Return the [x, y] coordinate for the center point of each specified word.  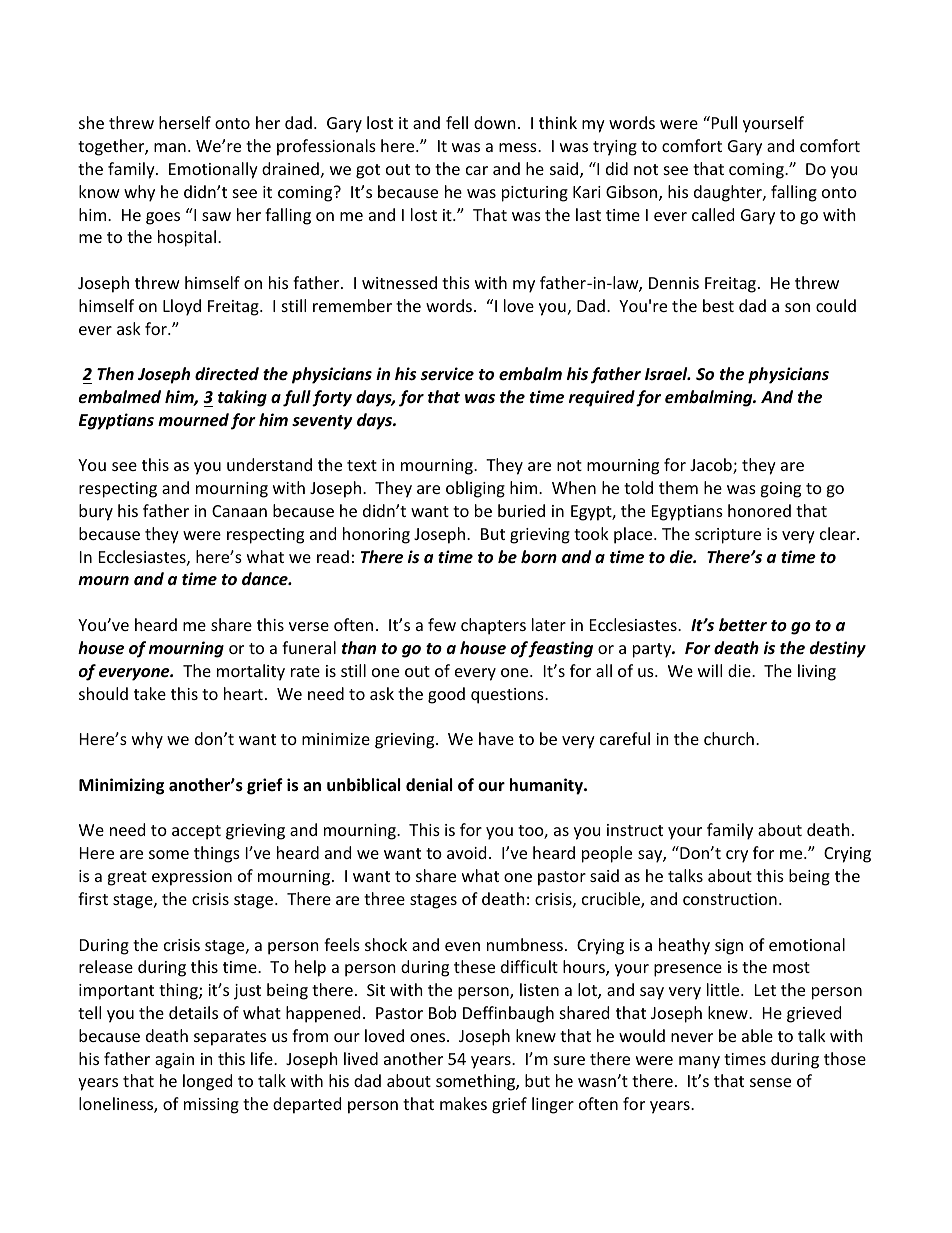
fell [457, 122]
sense [770, 1082]
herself [185, 122]
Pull [723, 122]
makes [463, 1103]
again [174, 1061]
